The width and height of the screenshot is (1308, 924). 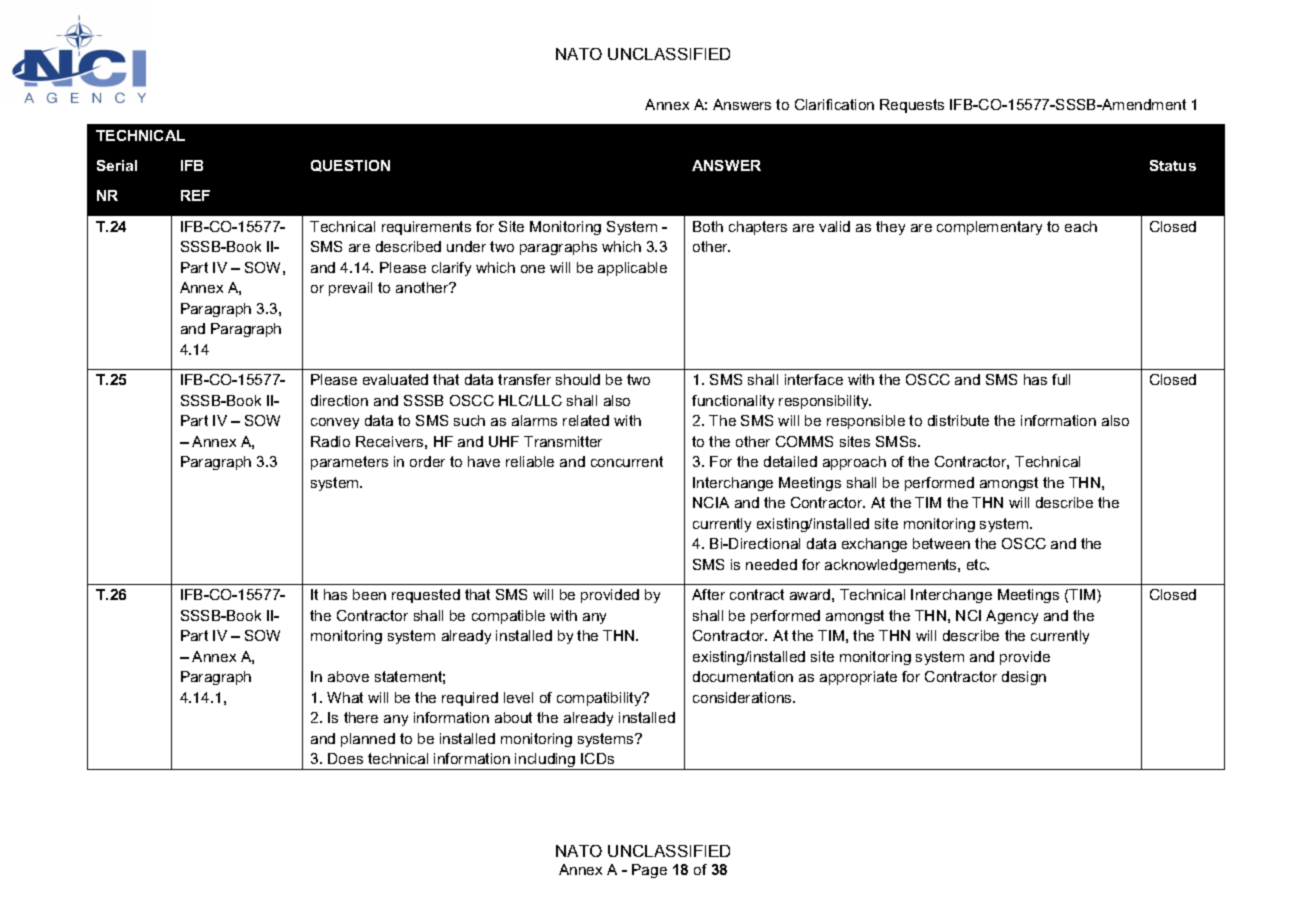 I want to click on concurrent, so click(x=627, y=461).
